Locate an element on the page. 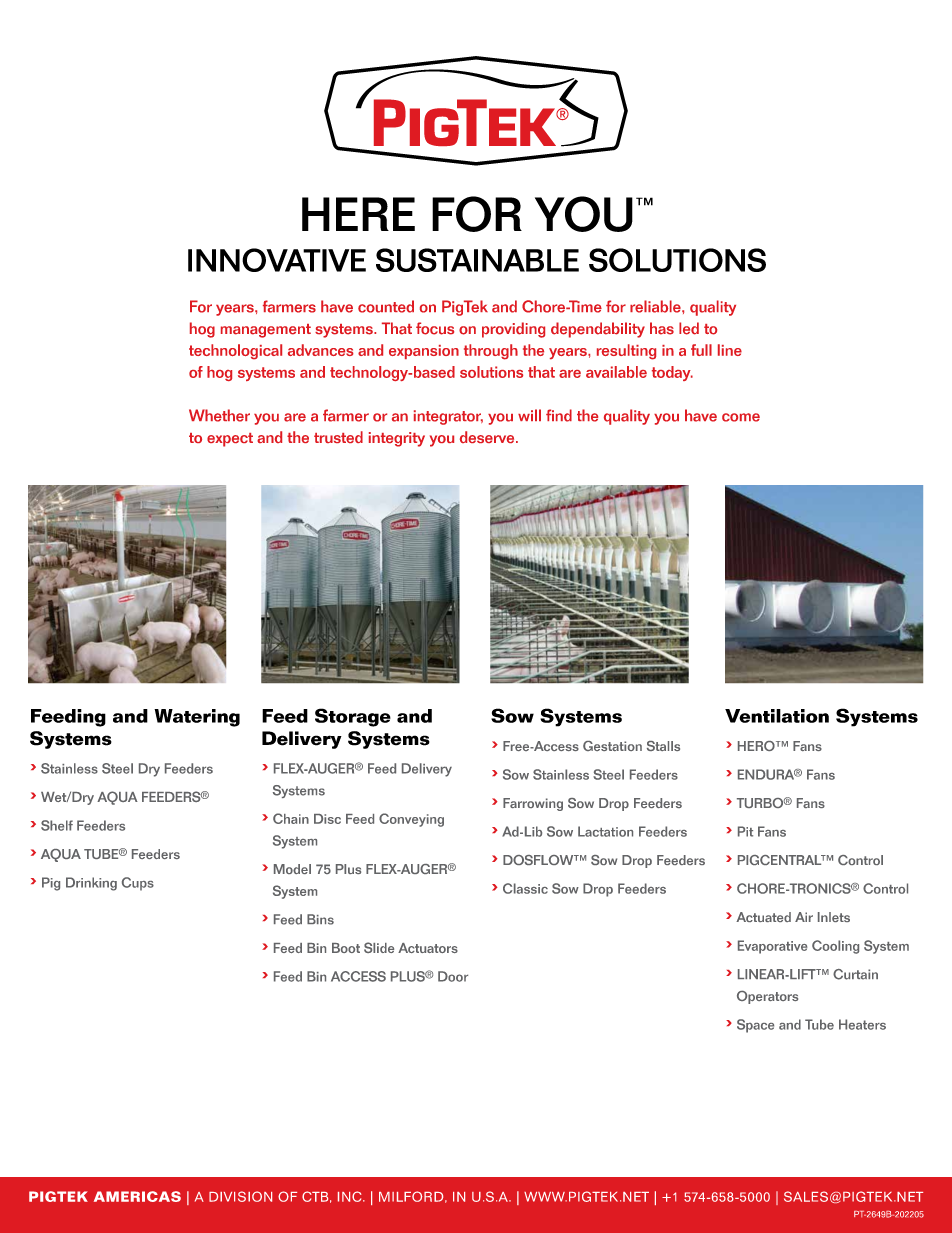  INNOVATIVE is located at coordinates (277, 260).
